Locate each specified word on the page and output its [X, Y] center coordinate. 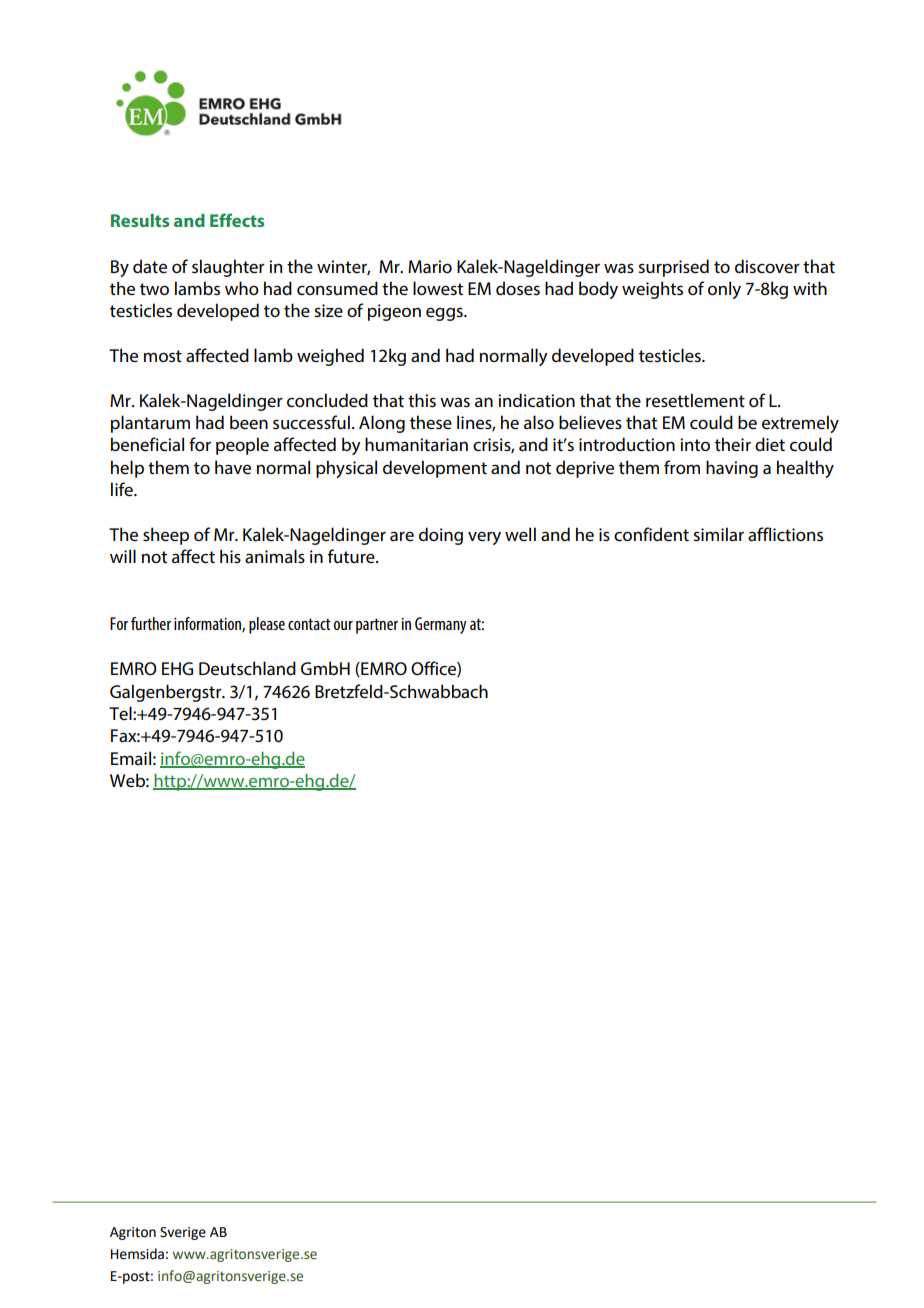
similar [718, 534]
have [233, 467]
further [151, 623]
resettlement [695, 400]
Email [131, 758]
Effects [237, 220]
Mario [430, 266]
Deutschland [247, 668]
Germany [441, 625]
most [163, 356]
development [435, 469]
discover [767, 266]
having [732, 469]
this [422, 400]
